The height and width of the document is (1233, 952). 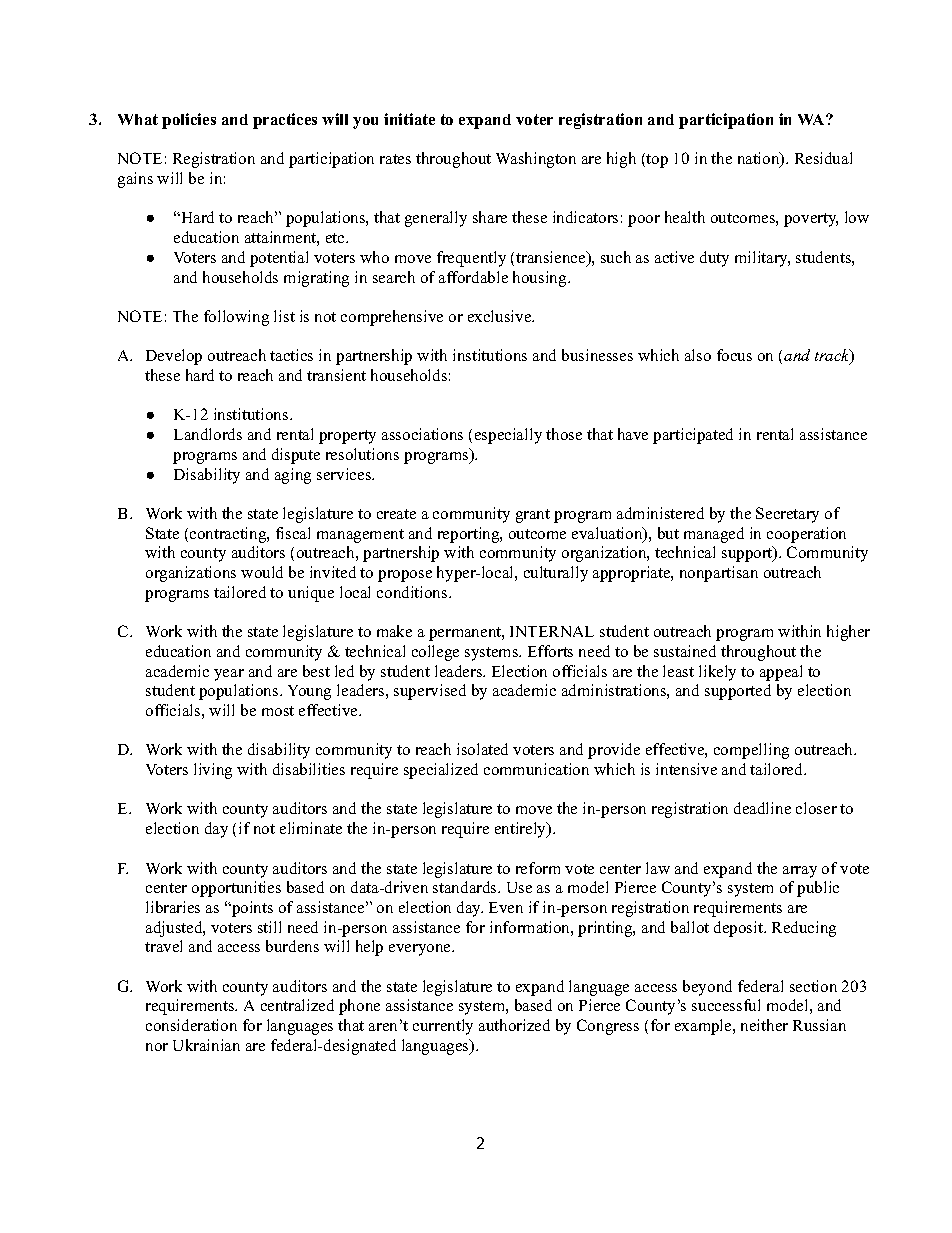 What do you see at coordinates (189, 121) in the document?
I see `policies` at bounding box center [189, 121].
